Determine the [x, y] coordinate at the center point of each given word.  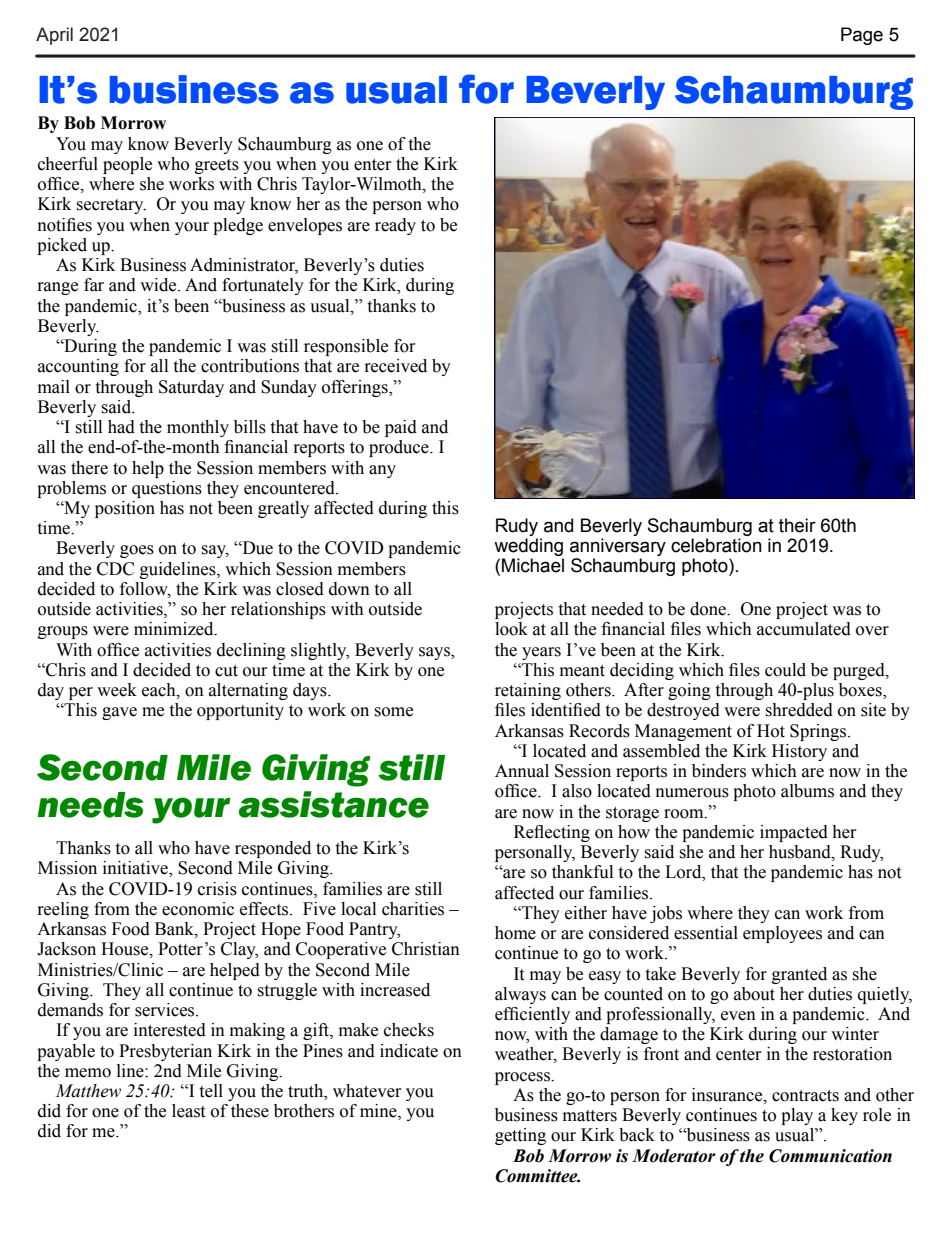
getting [520, 1136]
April [54, 36]
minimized [175, 629]
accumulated [804, 629]
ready [395, 226]
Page [862, 36]
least [188, 1111]
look [511, 629]
